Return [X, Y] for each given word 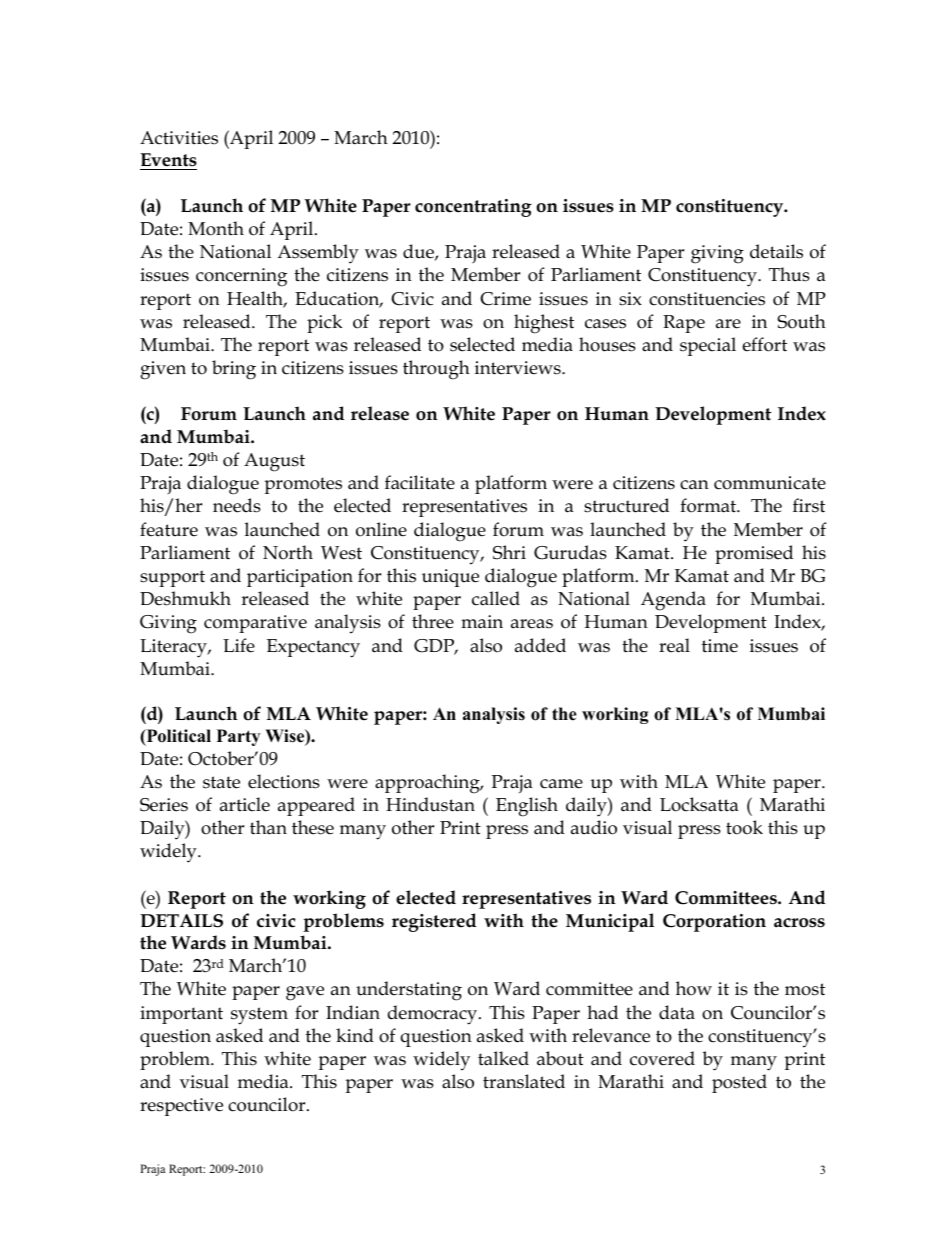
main [482, 622]
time [720, 646]
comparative [255, 624]
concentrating [473, 208]
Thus [789, 274]
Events [168, 161]
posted [739, 1083]
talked [503, 1058]
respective [181, 1107]
